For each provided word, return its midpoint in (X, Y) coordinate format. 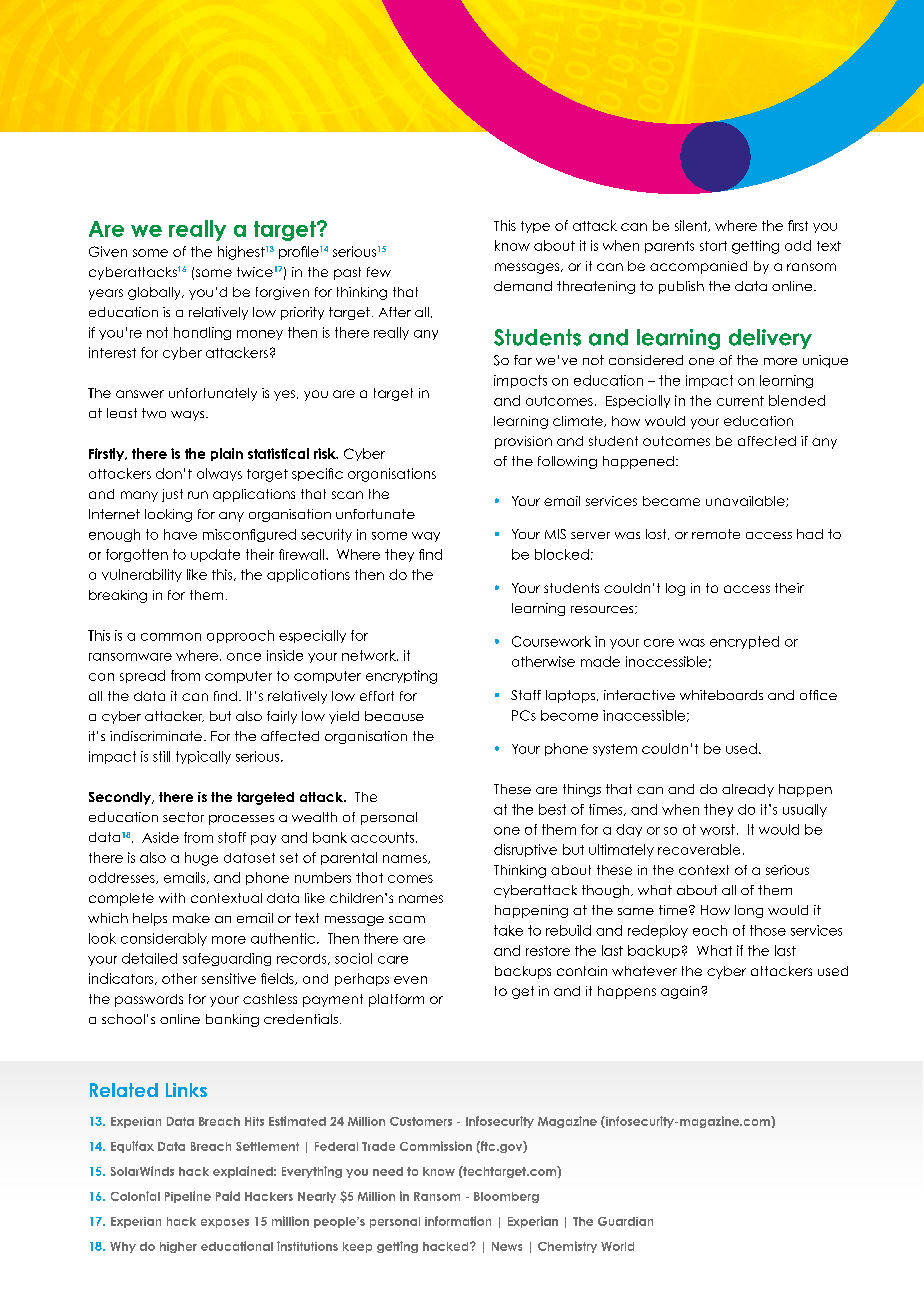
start (713, 246)
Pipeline (188, 1197)
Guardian (625, 1221)
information (458, 1221)
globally (155, 293)
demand (523, 286)
